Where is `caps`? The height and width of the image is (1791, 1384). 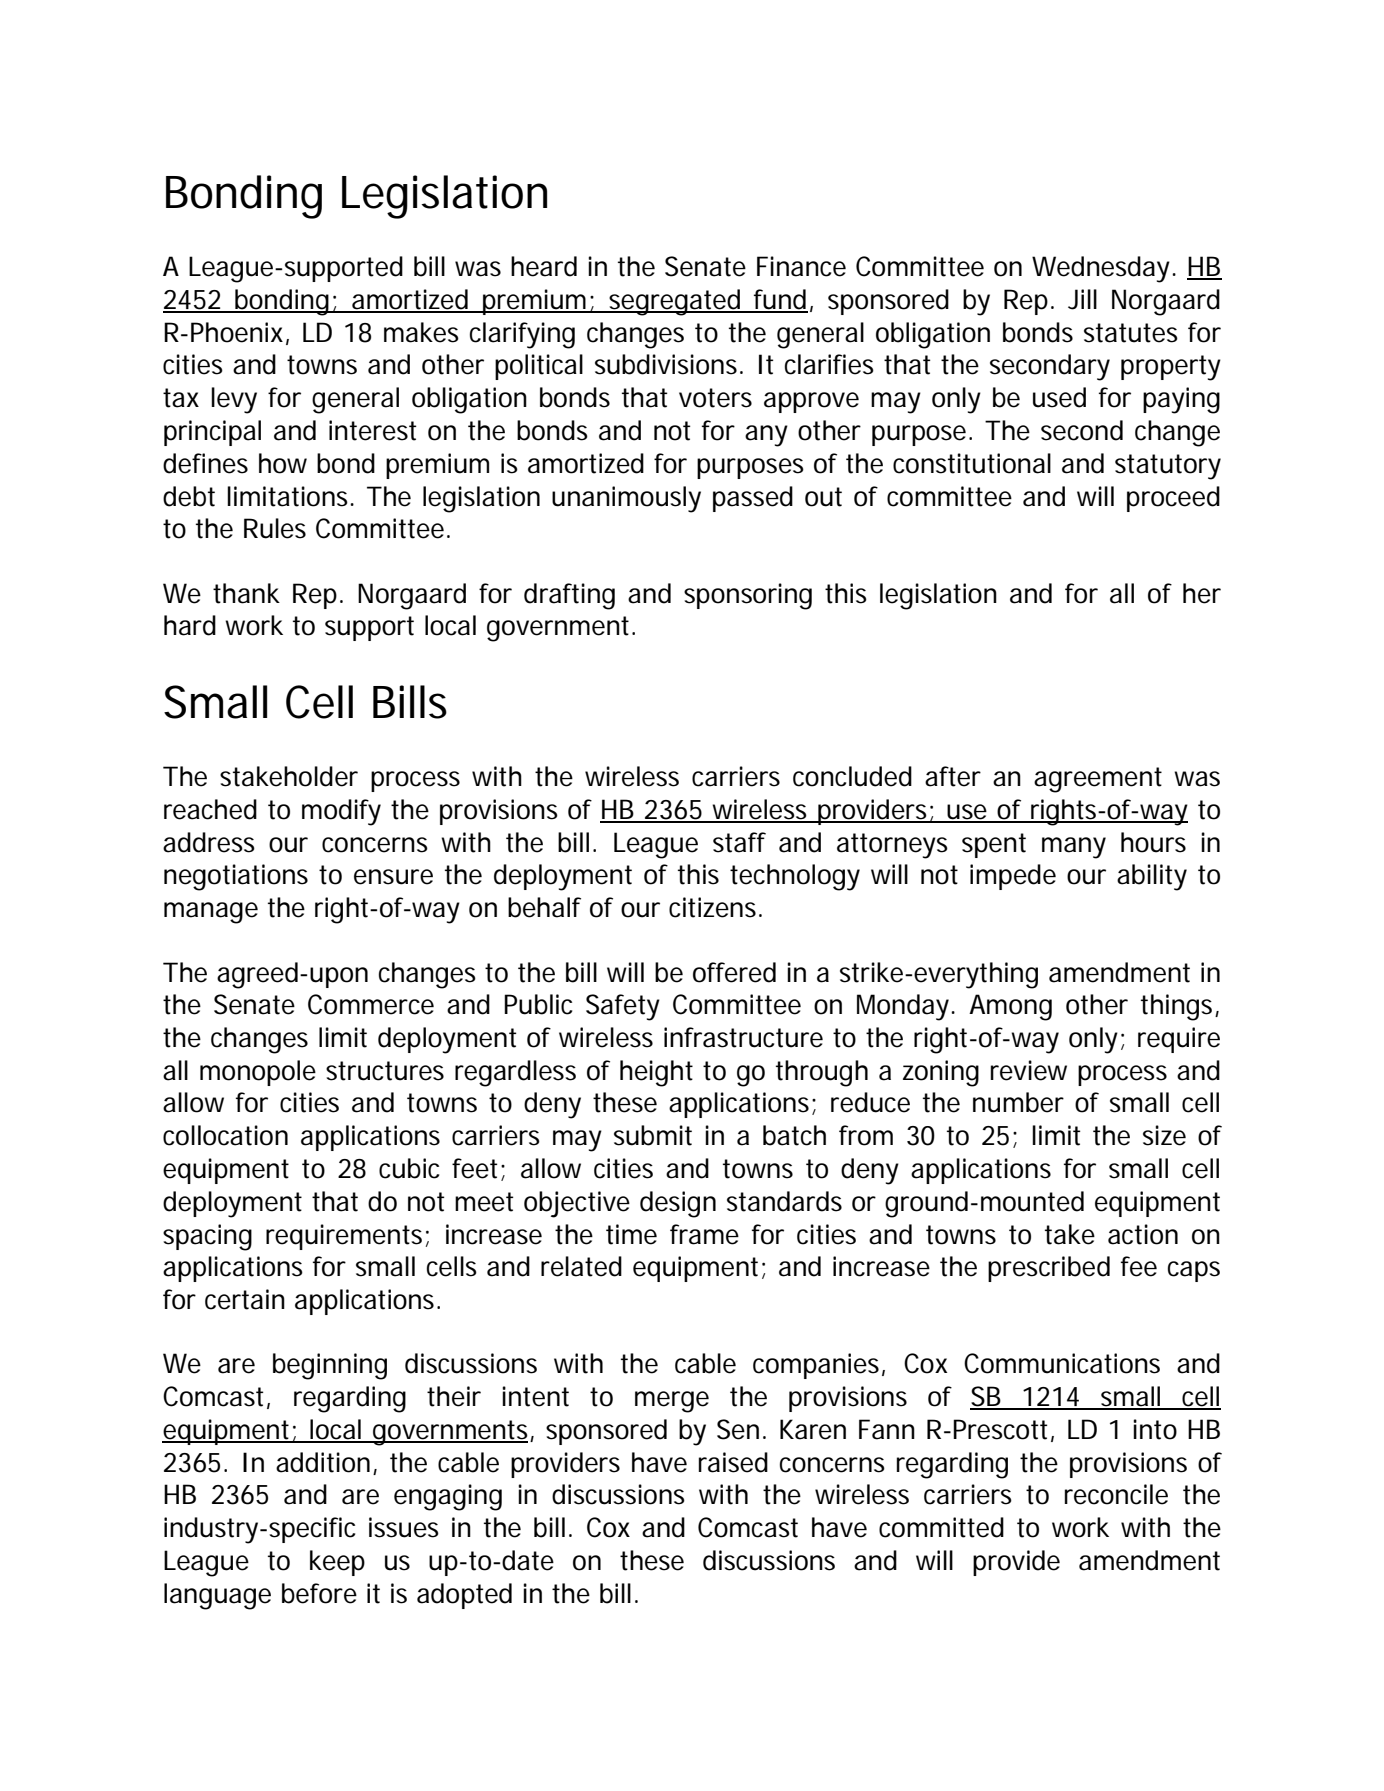 caps is located at coordinates (1194, 1271).
